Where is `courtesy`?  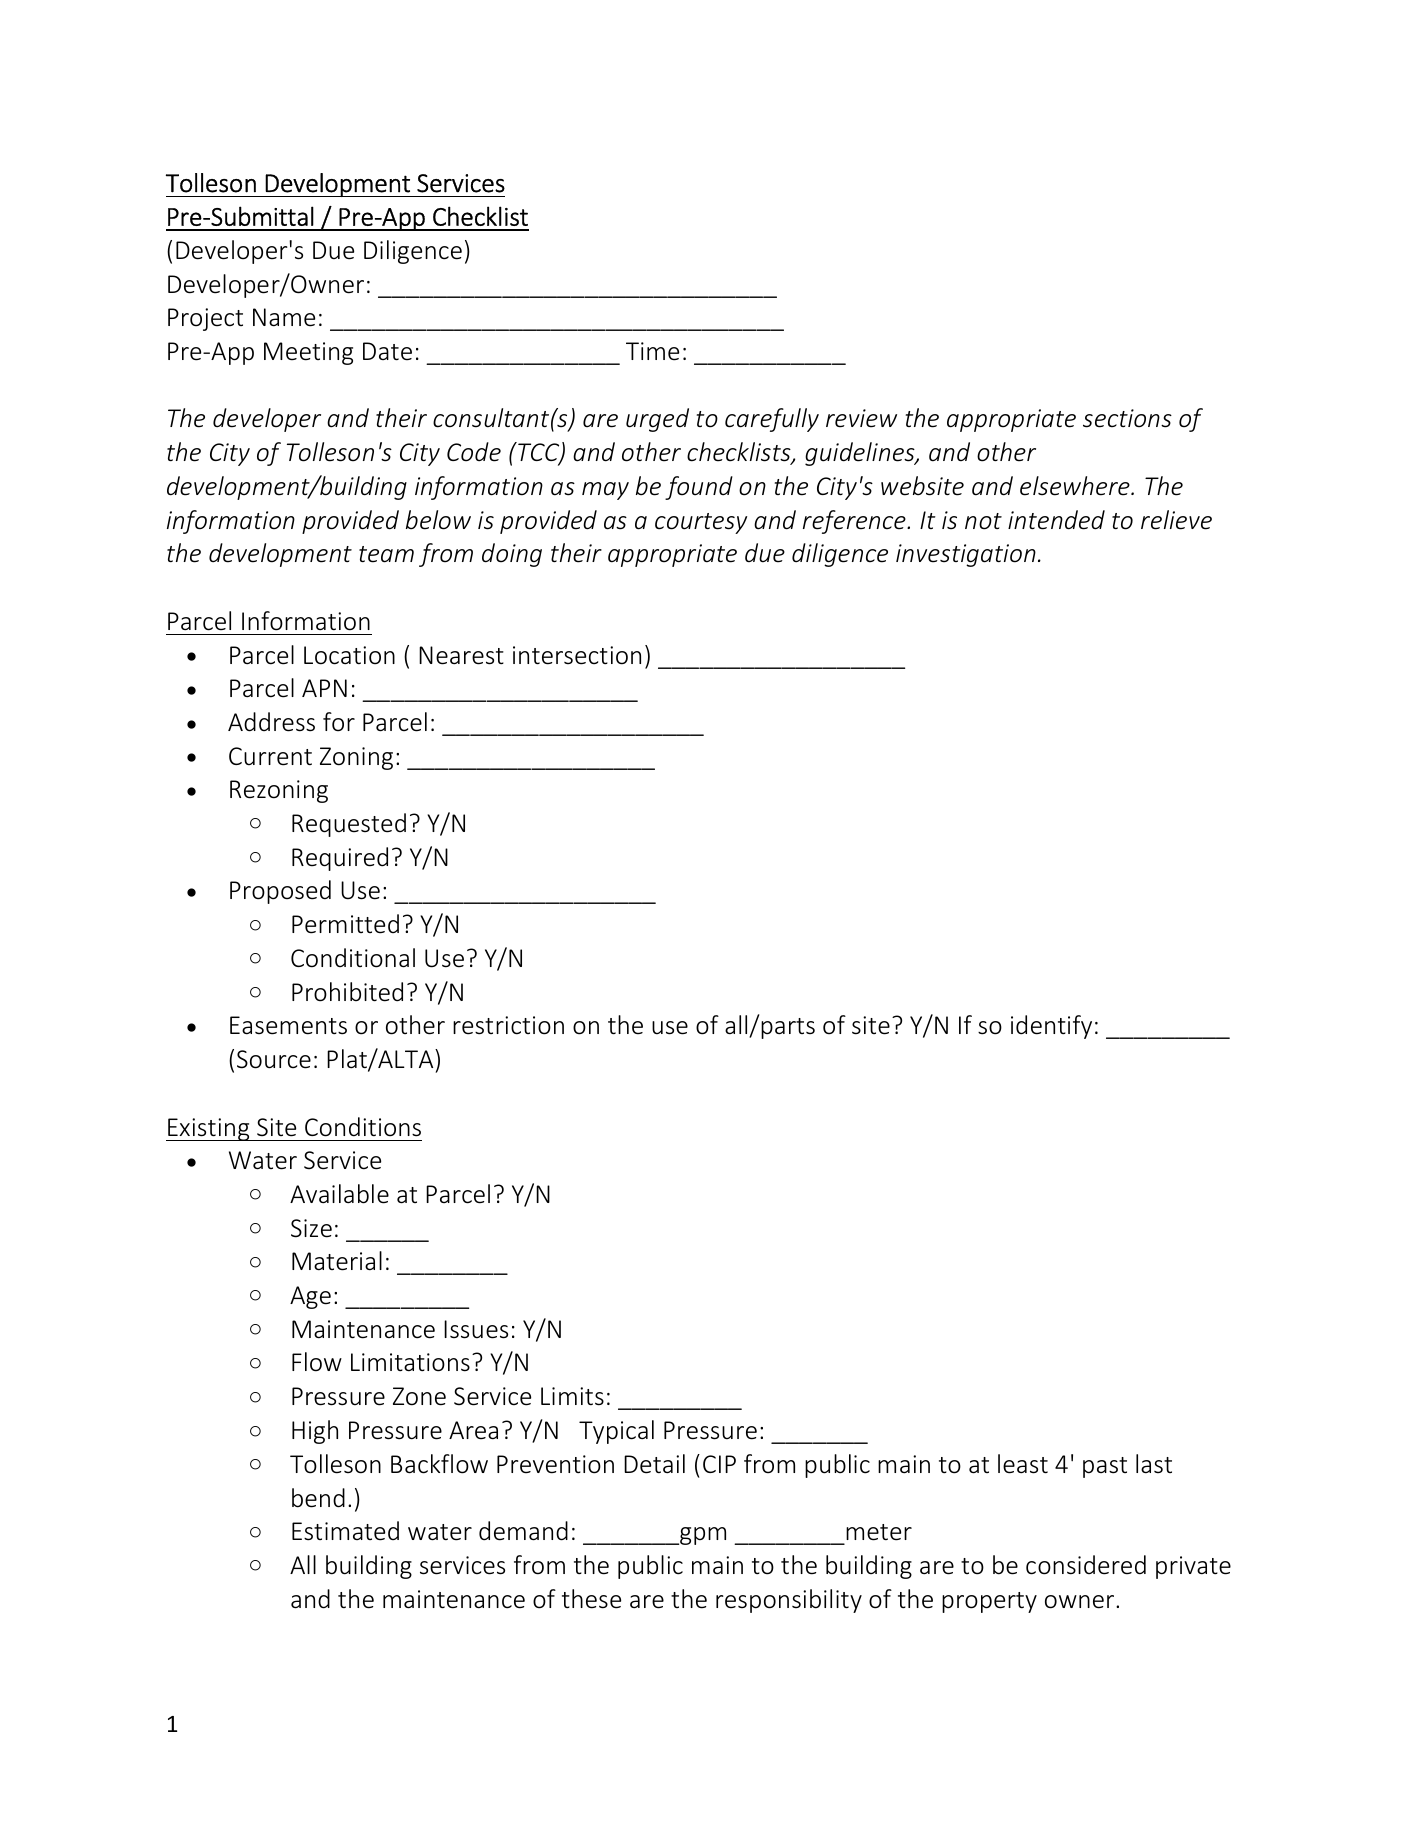 courtesy is located at coordinates (701, 523).
